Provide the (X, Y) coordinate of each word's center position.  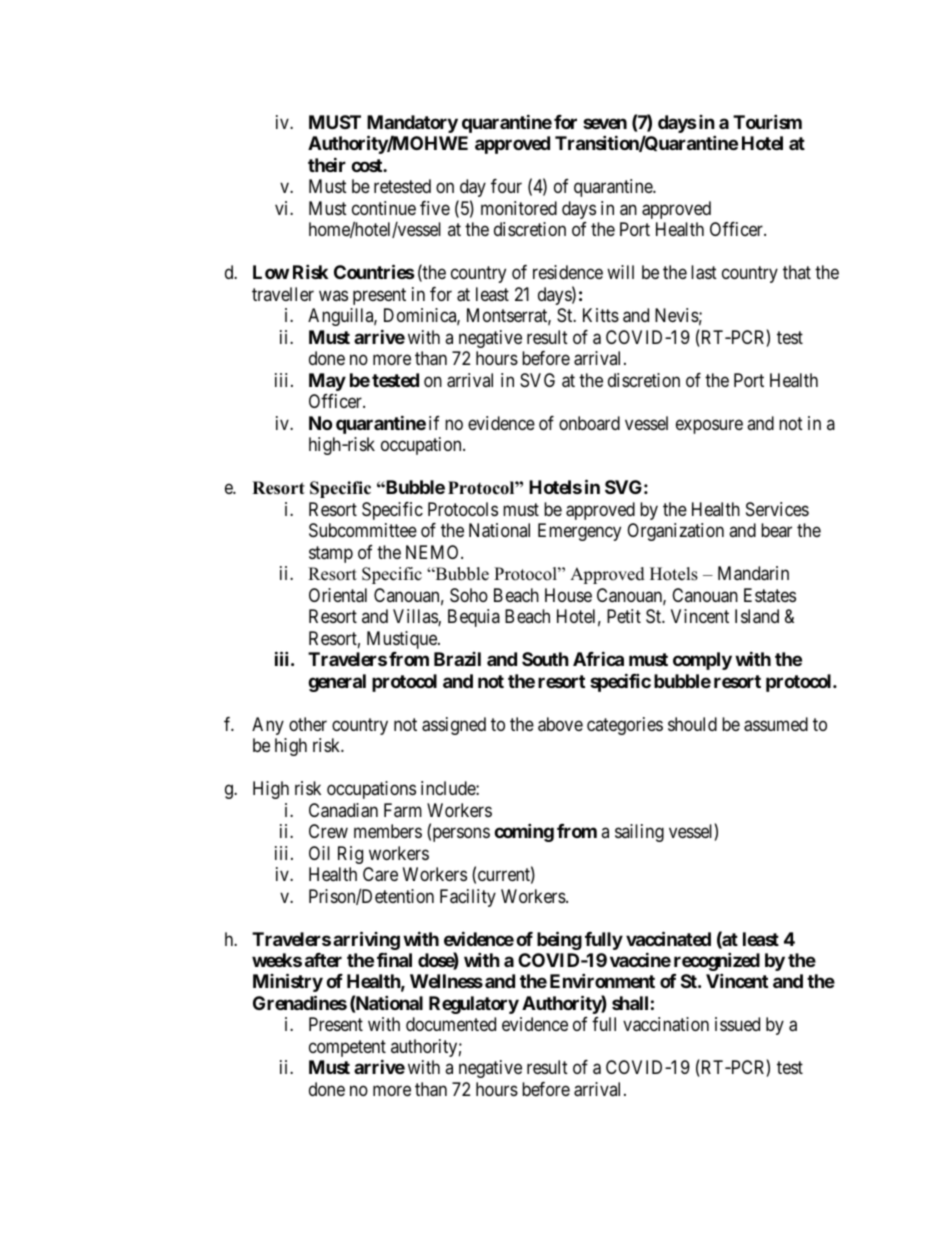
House (568, 595)
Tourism (767, 121)
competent (347, 1050)
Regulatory (474, 1005)
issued (737, 1024)
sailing (639, 833)
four (506, 186)
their (327, 164)
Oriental (338, 595)
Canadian (343, 810)
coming (524, 832)
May (327, 382)
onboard (589, 423)
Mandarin (753, 573)
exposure (709, 426)
